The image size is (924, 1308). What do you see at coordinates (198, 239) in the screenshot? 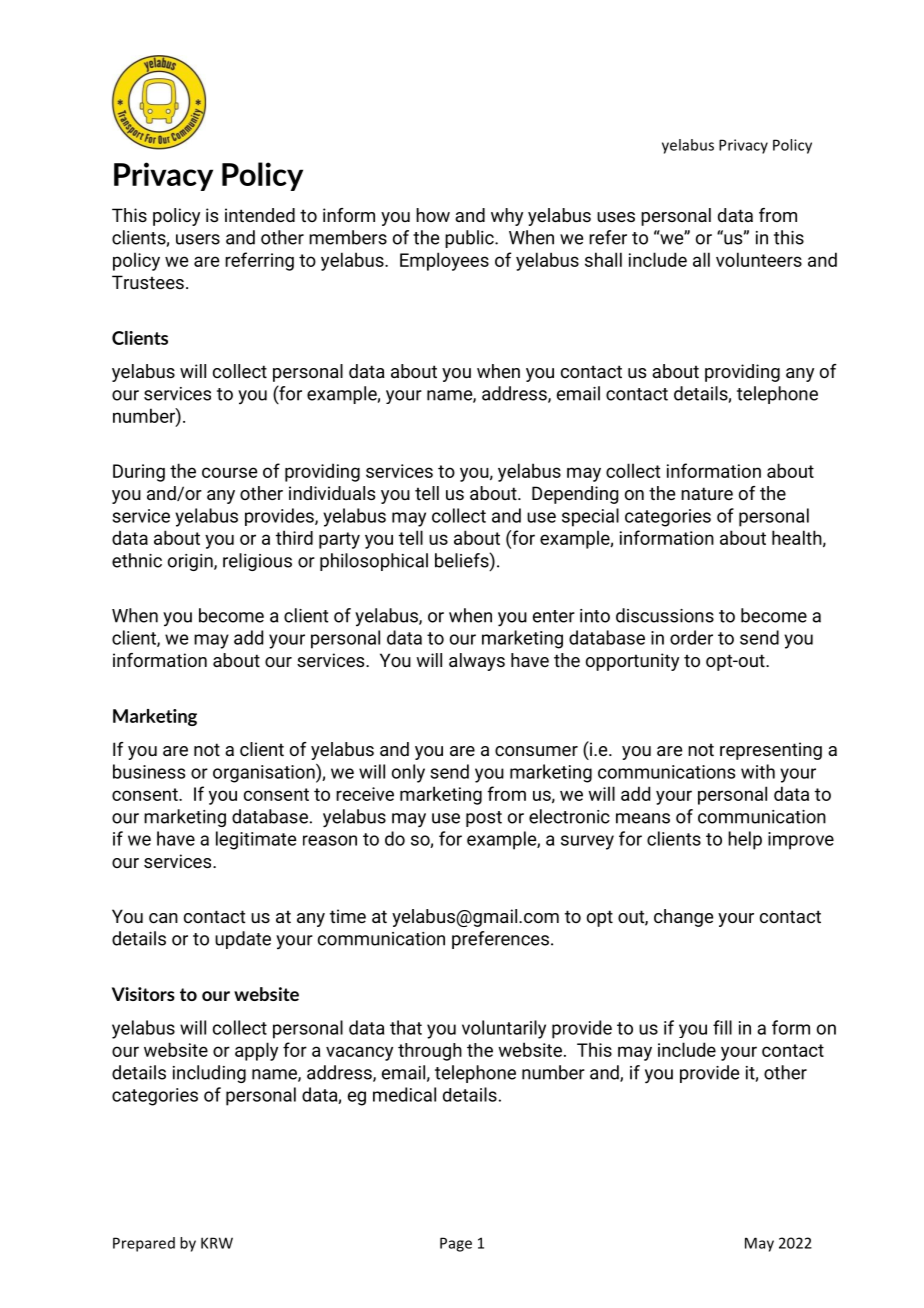
I see `users` at bounding box center [198, 239].
